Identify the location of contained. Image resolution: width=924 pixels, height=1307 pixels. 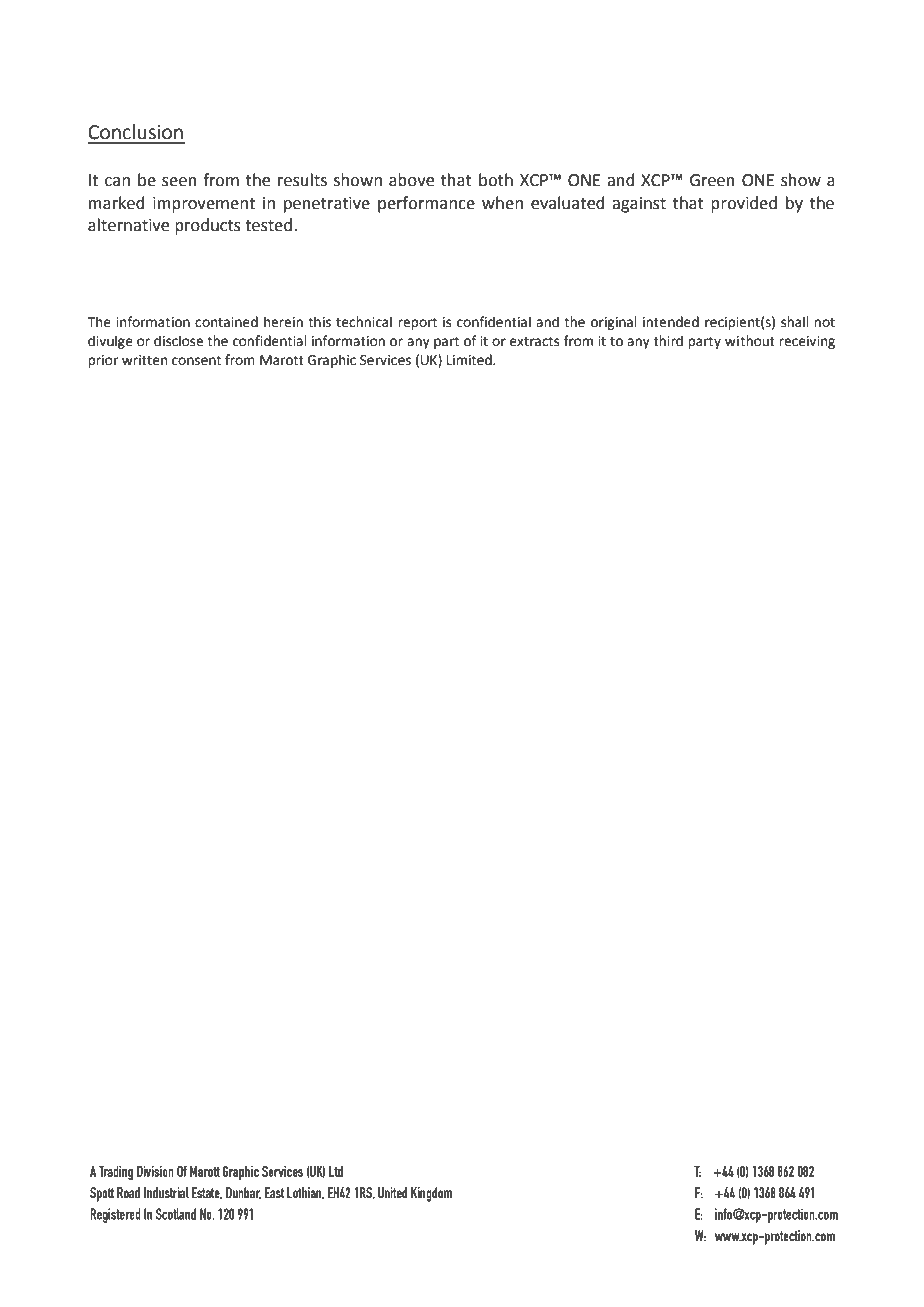
(226, 322).
